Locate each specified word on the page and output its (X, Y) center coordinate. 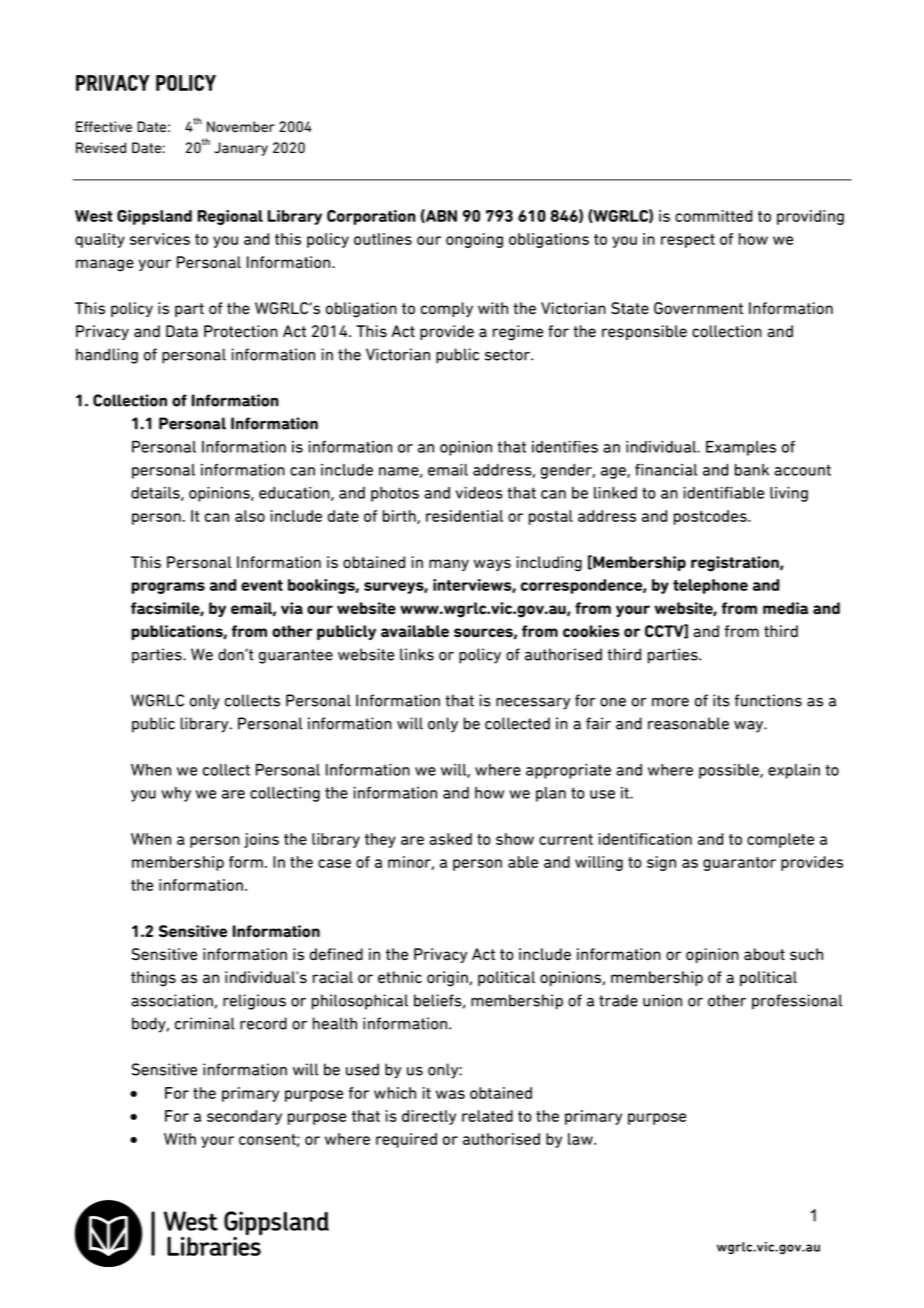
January (241, 149)
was (450, 1094)
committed (713, 216)
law (581, 1139)
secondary (244, 1117)
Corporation (371, 217)
